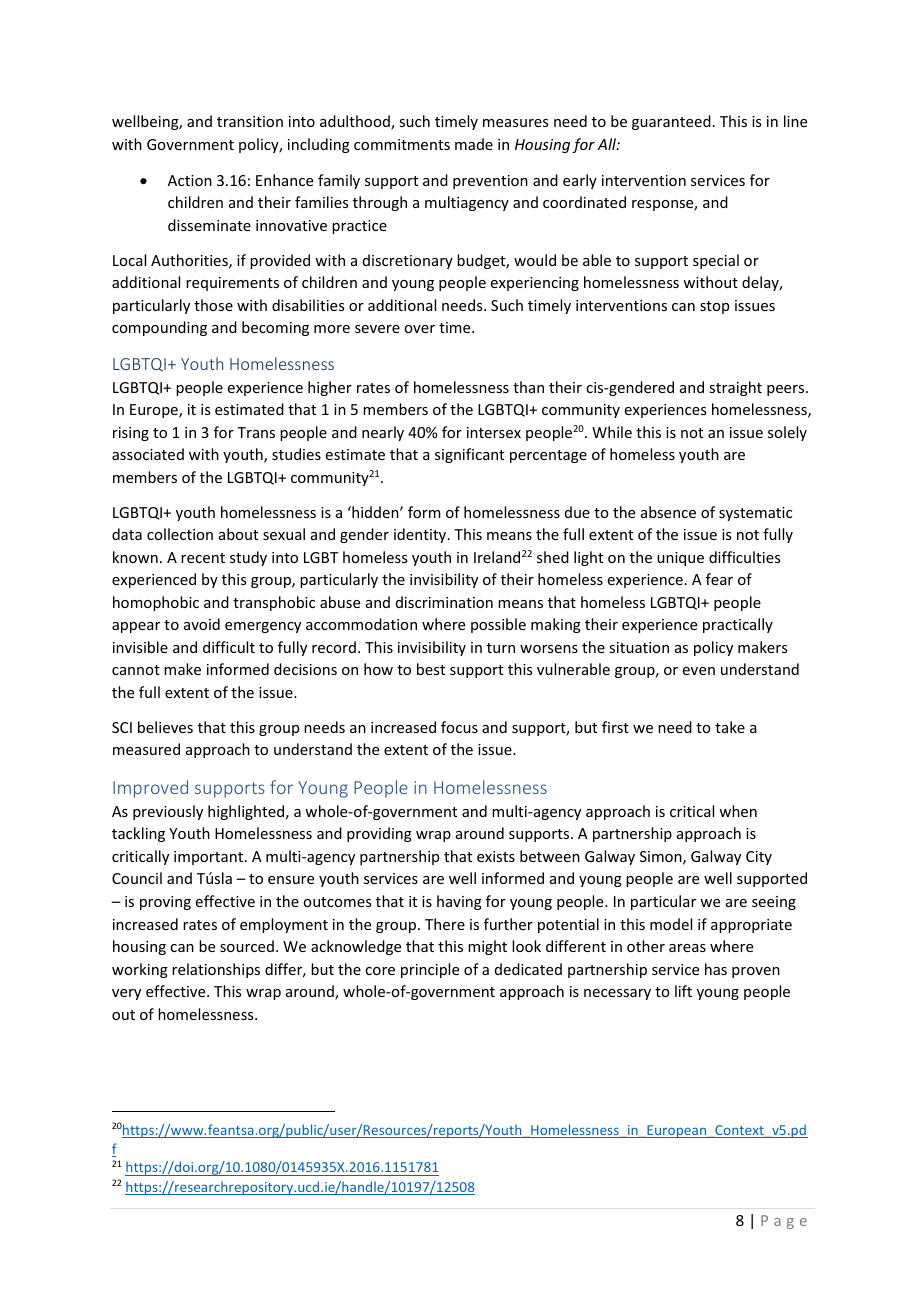 Image resolution: width=924 pixels, height=1308 pixels. I want to click on take, so click(730, 727).
